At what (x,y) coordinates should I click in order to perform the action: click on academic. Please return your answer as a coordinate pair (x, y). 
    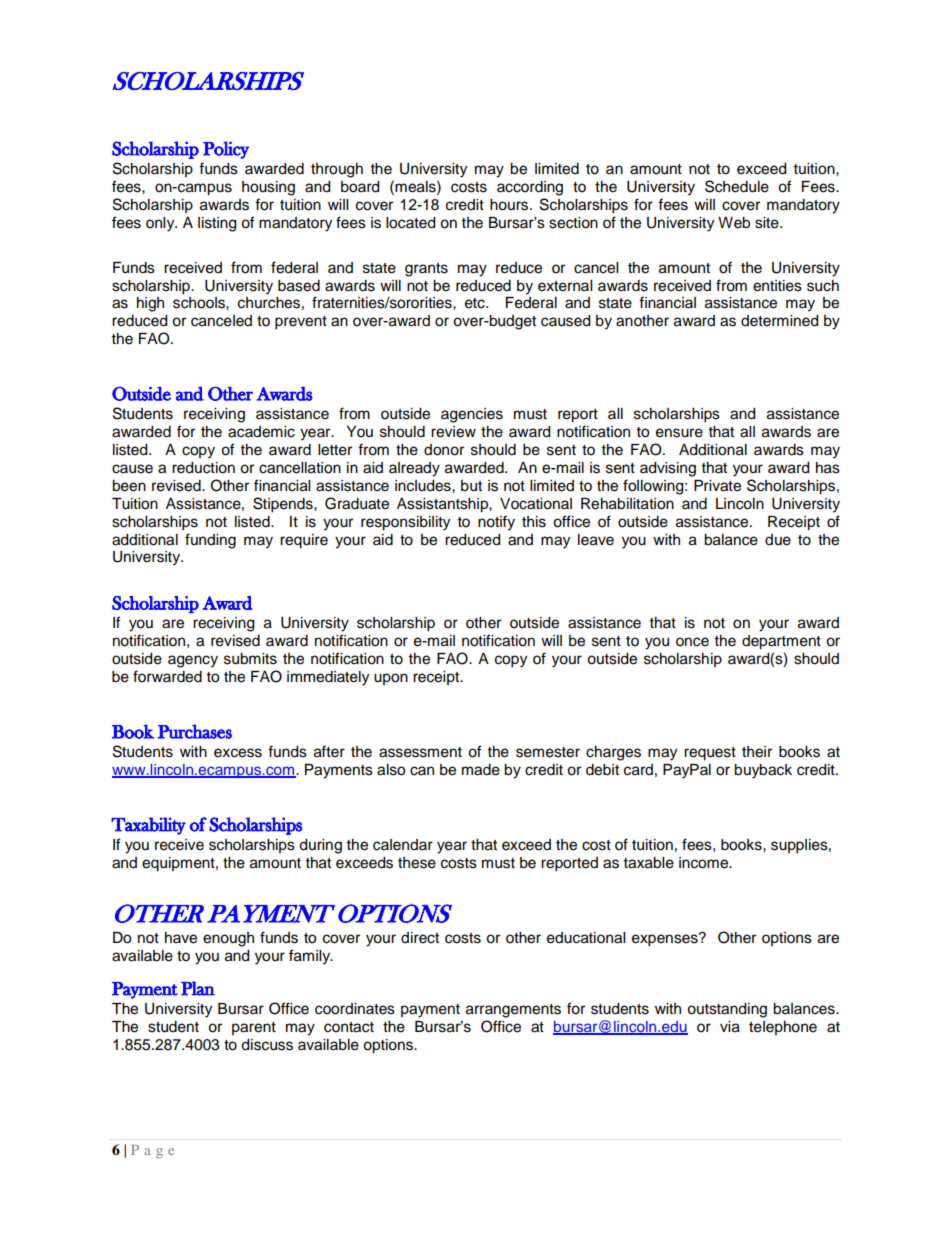
    Looking at the image, I should click on (261, 432).
